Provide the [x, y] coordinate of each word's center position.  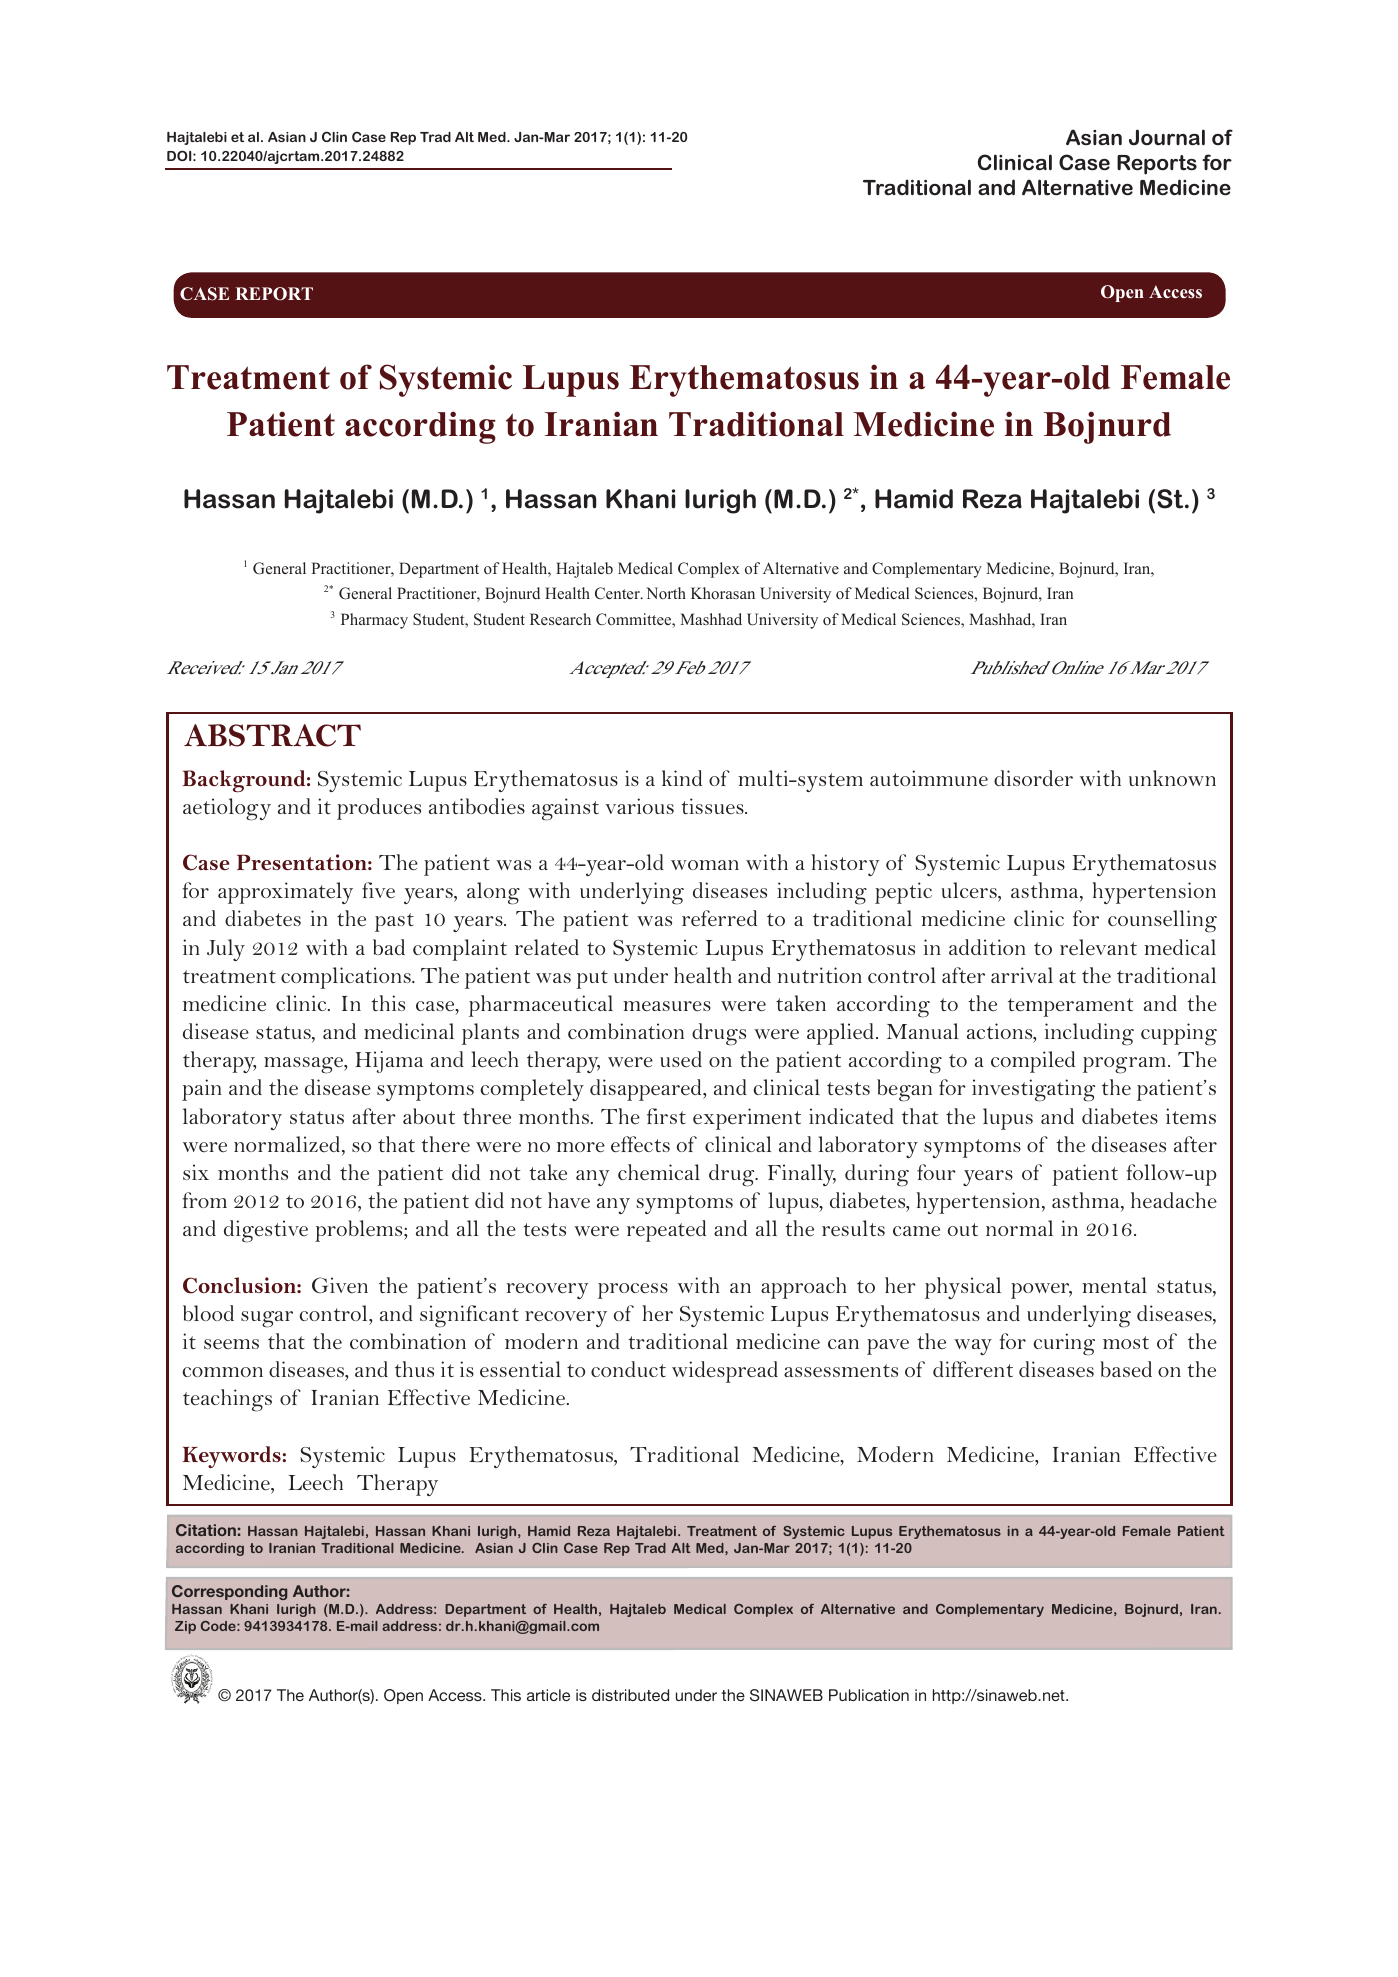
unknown [1172, 778]
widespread [725, 1372]
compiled [1033, 1062]
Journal [1167, 137]
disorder [1033, 778]
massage [304, 1065]
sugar [267, 1319]
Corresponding [229, 1592]
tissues [713, 806]
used [681, 1059]
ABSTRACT [272, 735]
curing [1064, 1344]
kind [682, 778]
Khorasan [723, 593]
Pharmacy [374, 621]
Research [560, 619]
